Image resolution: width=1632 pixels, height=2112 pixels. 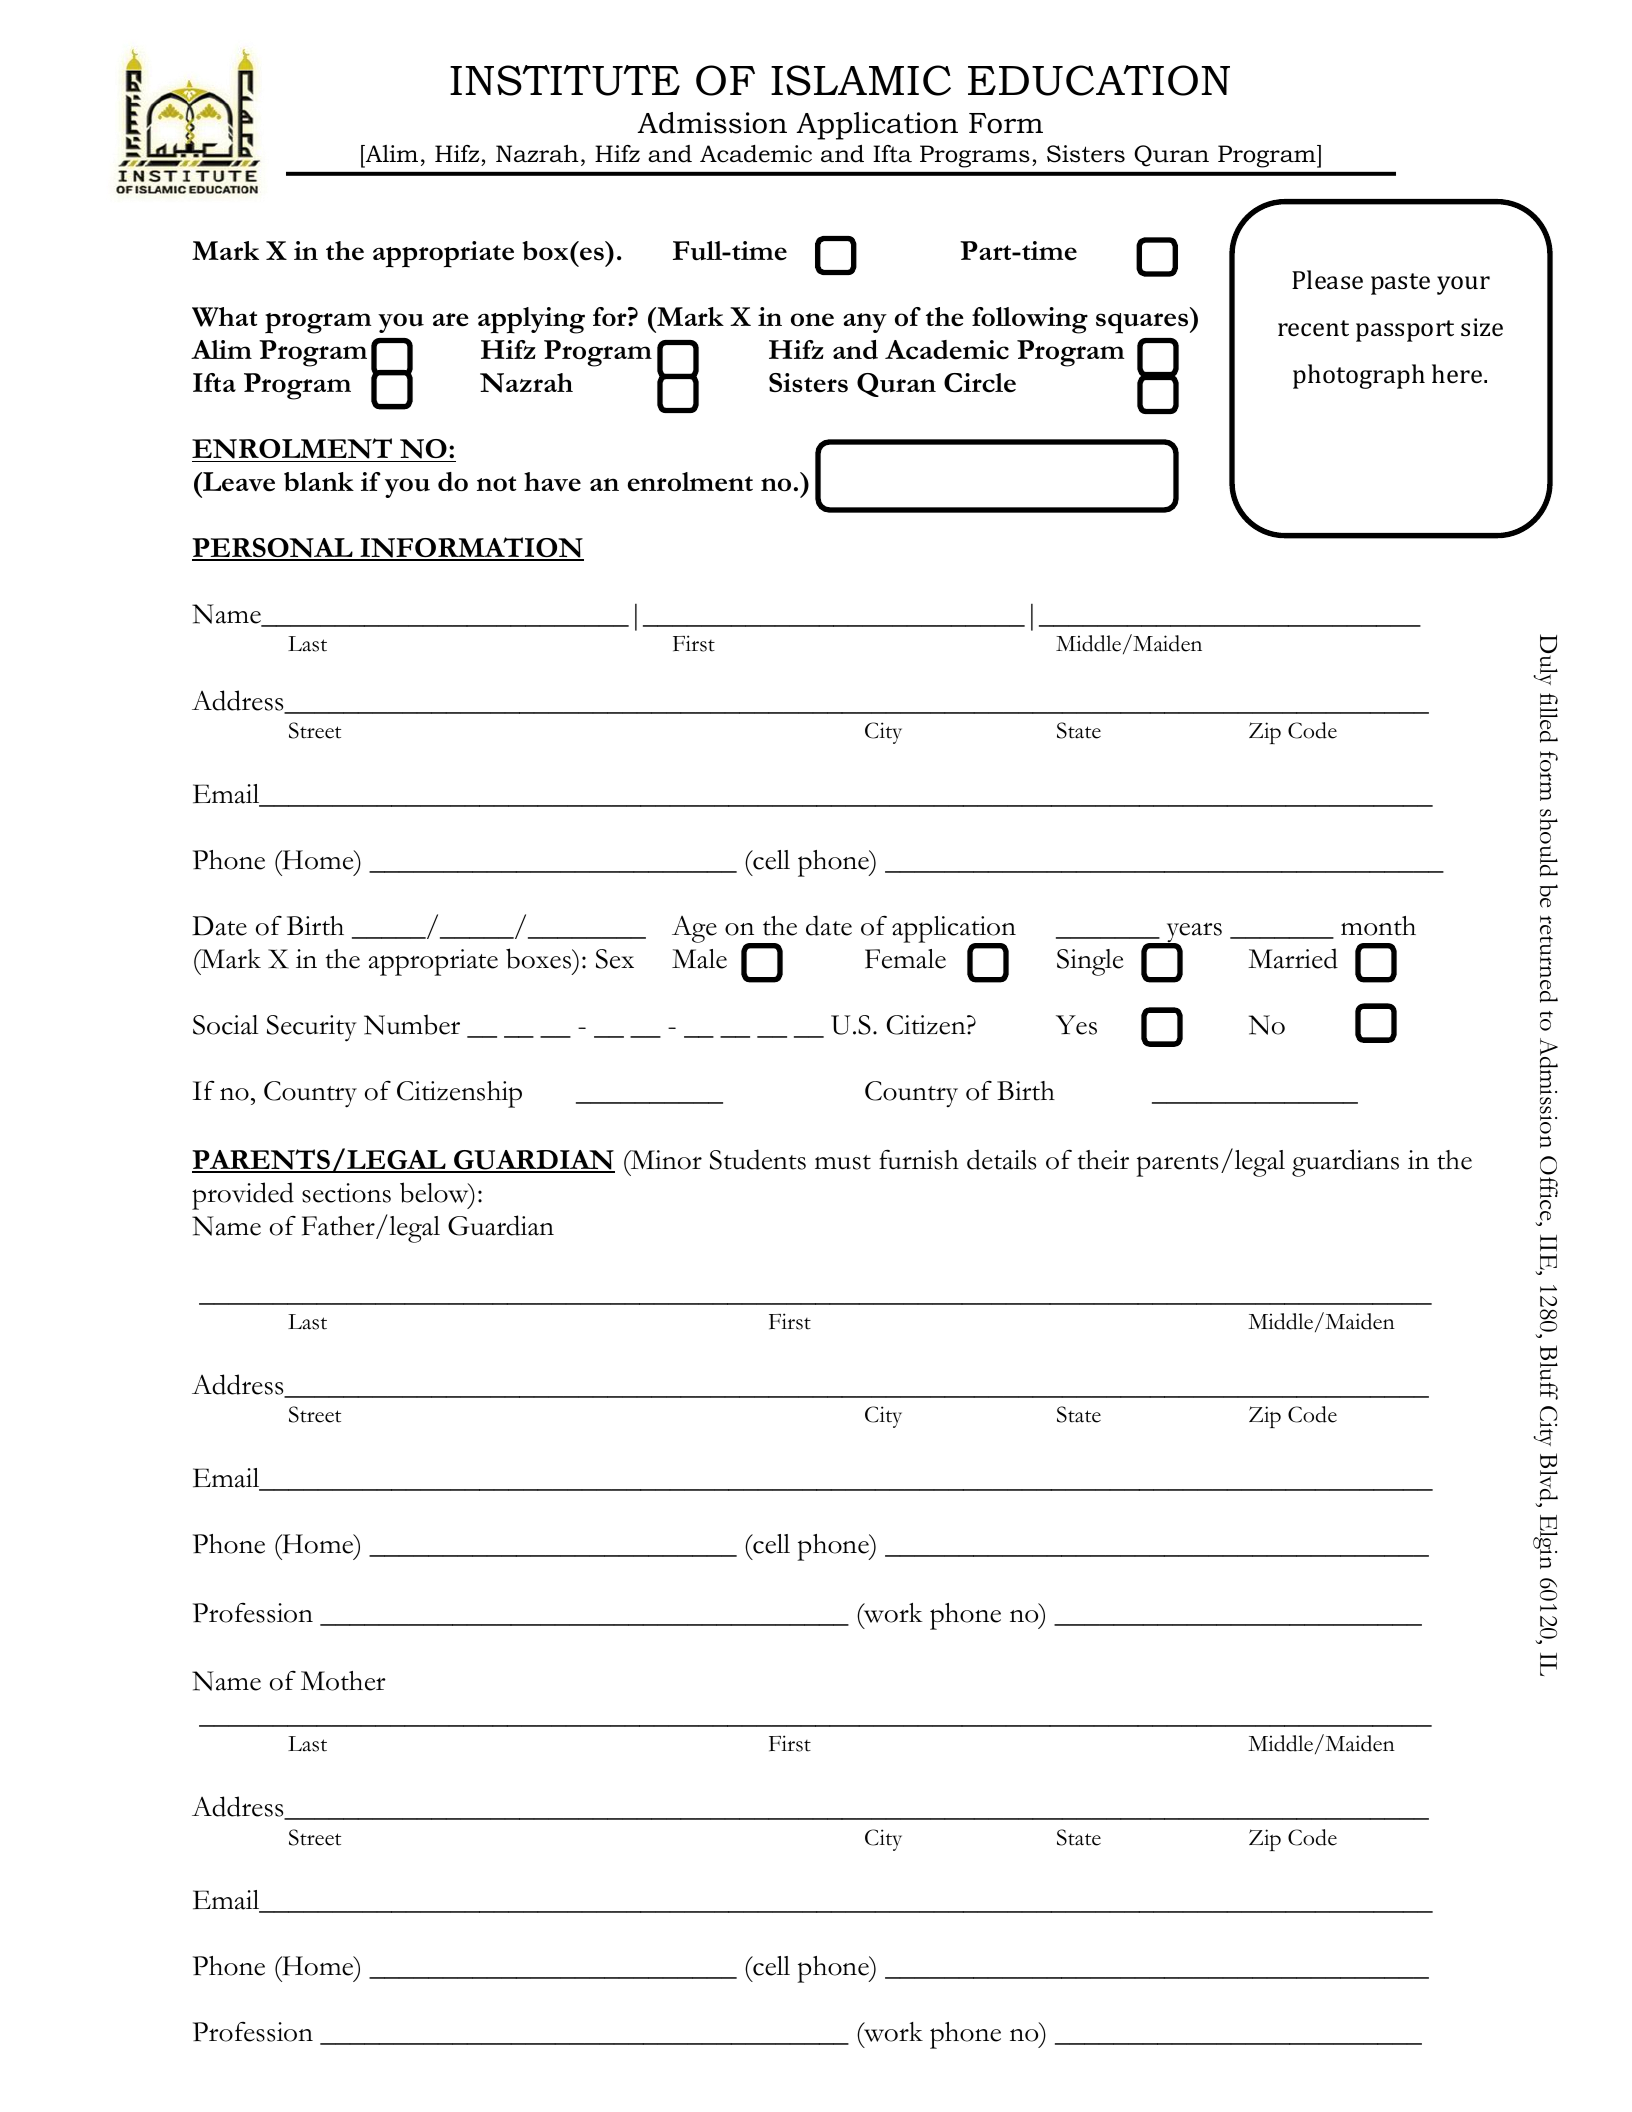 What do you see at coordinates (343, 1681) in the page?
I see `Mother` at bounding box center [343, 1681].
